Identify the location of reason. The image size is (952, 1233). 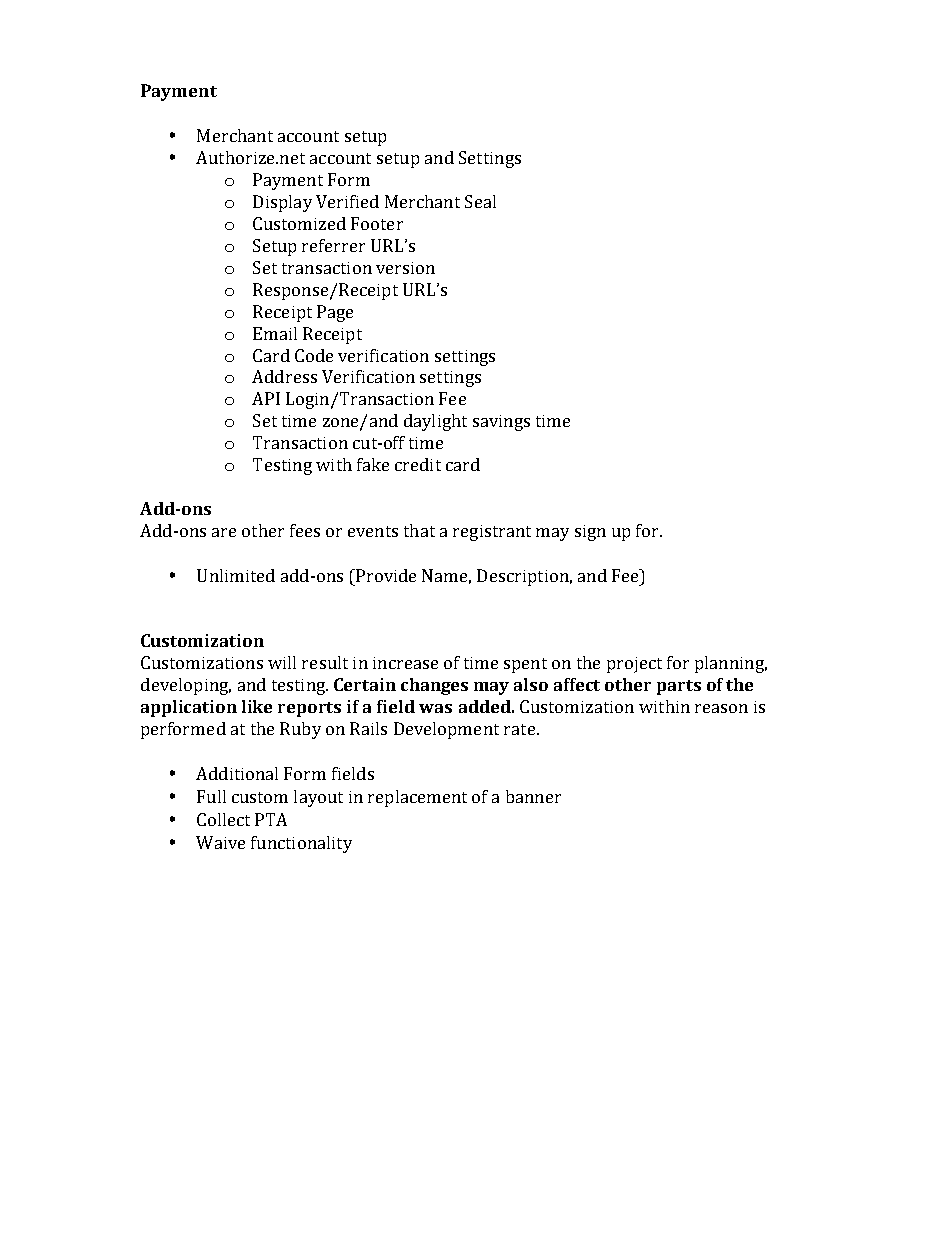
(721, 708).
